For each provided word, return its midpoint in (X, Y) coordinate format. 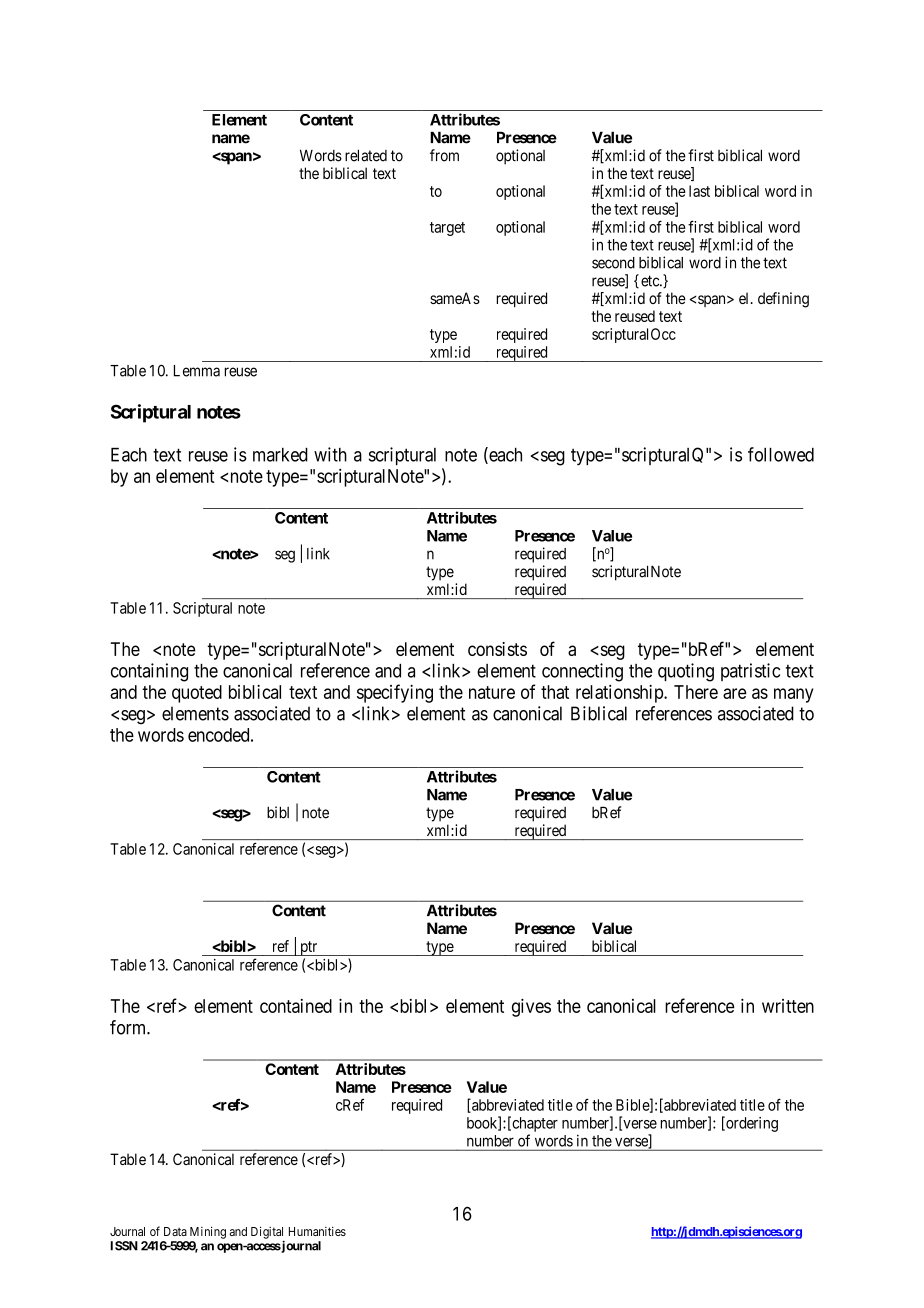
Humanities (317, 1231)
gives (531, 1008)
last (699, 191)
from (444, 155)
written (788, 1006)
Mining (208, 1232)
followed (781, 454)
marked (280, 455)
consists (497, 649)
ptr (309, 948)
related (366, 155)
